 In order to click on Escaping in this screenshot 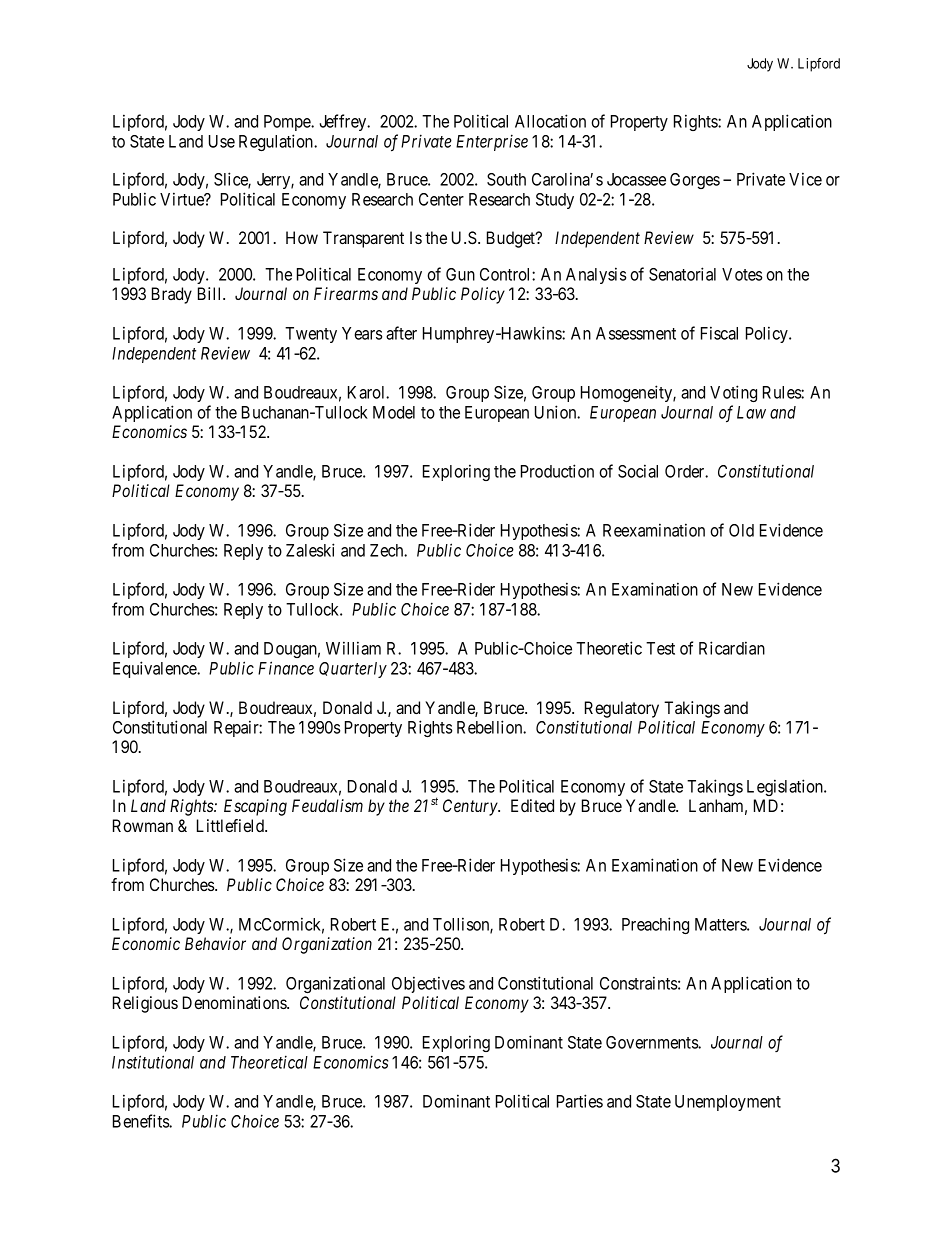, I will do `click(255, 807)`.
